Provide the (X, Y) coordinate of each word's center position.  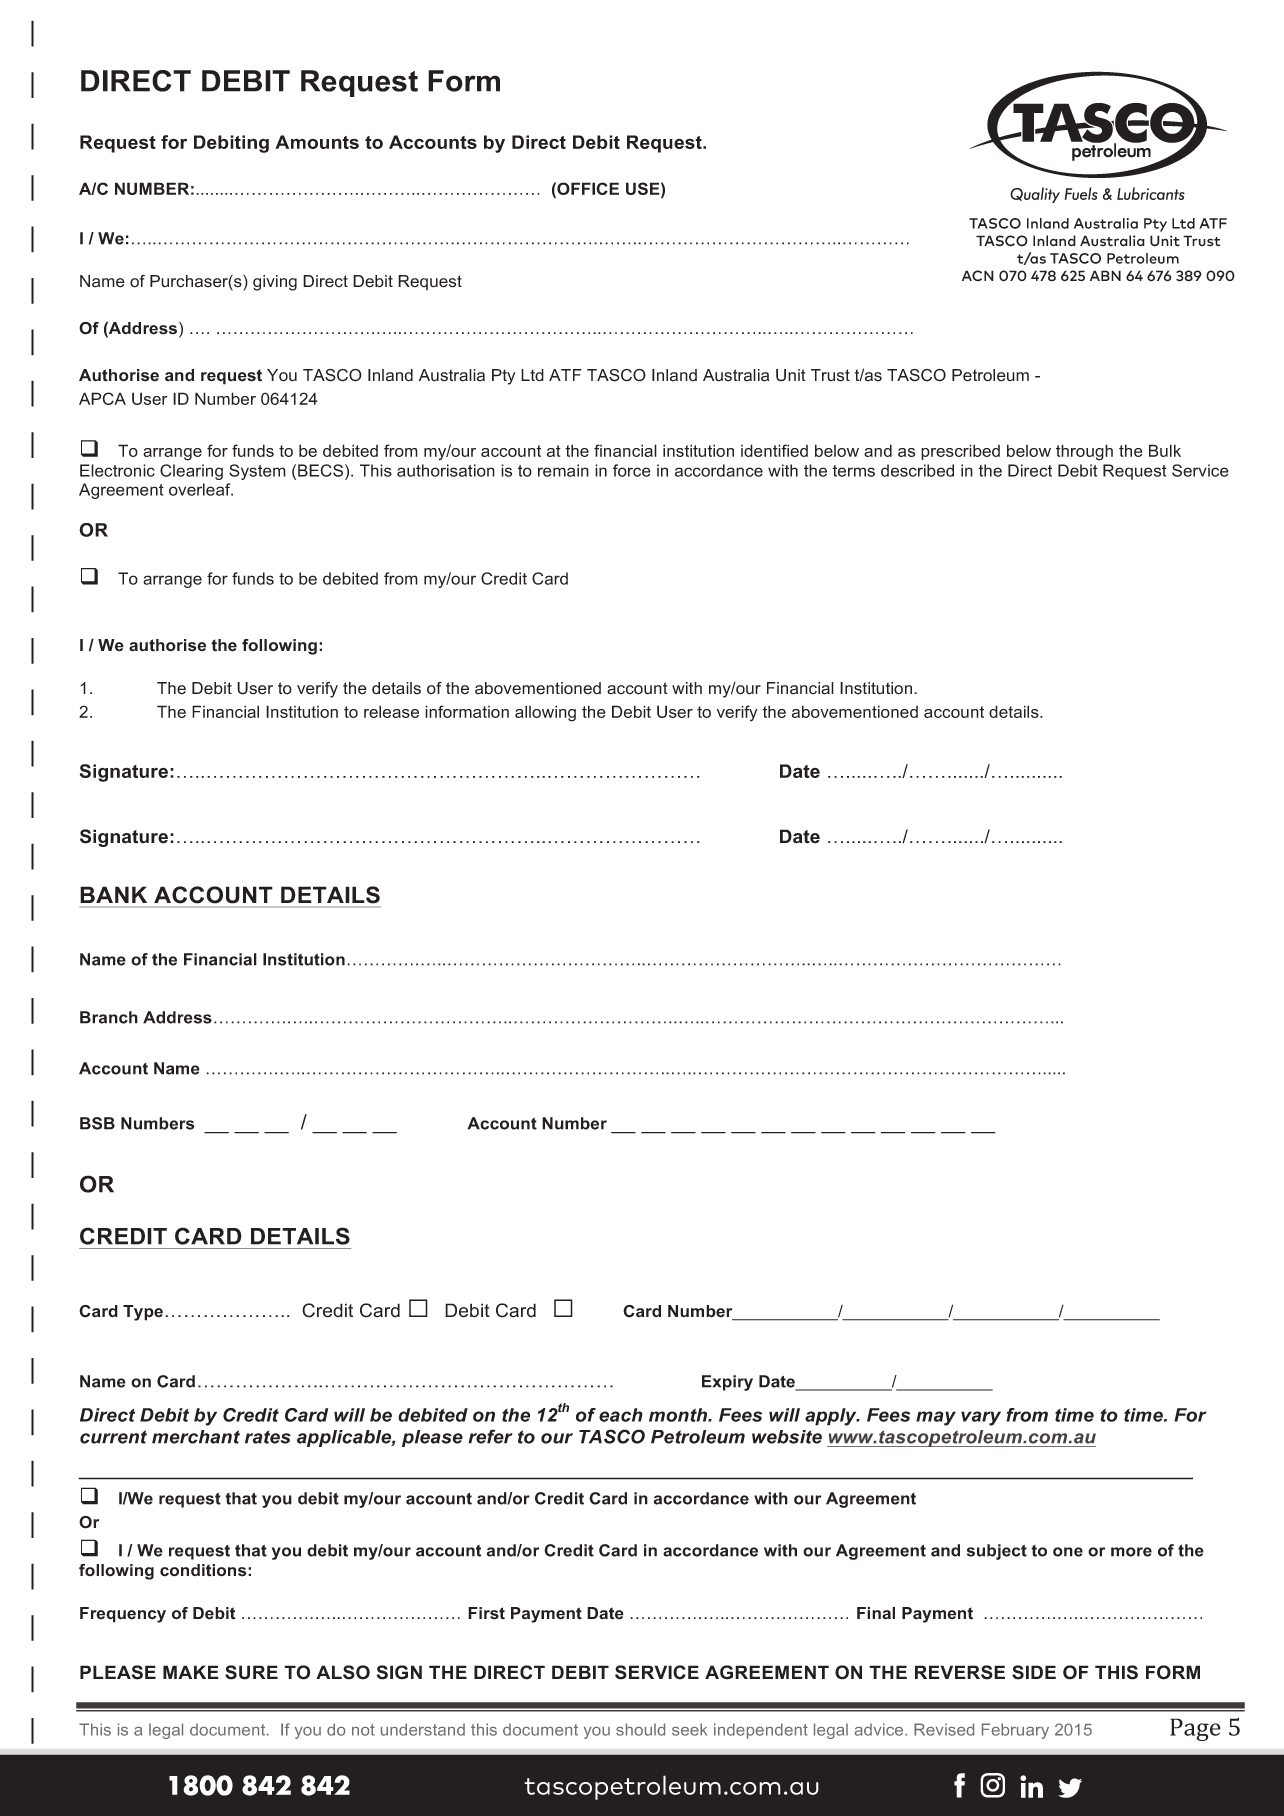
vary (981, 1418)
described (917, 470)
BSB (97, 1123)
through (1084, 452)
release (391, 711)
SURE (251, 1672)
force (632, 470)
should (640, 1729)
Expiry (727, 1383)
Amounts (317, 142)
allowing (545, 713)
